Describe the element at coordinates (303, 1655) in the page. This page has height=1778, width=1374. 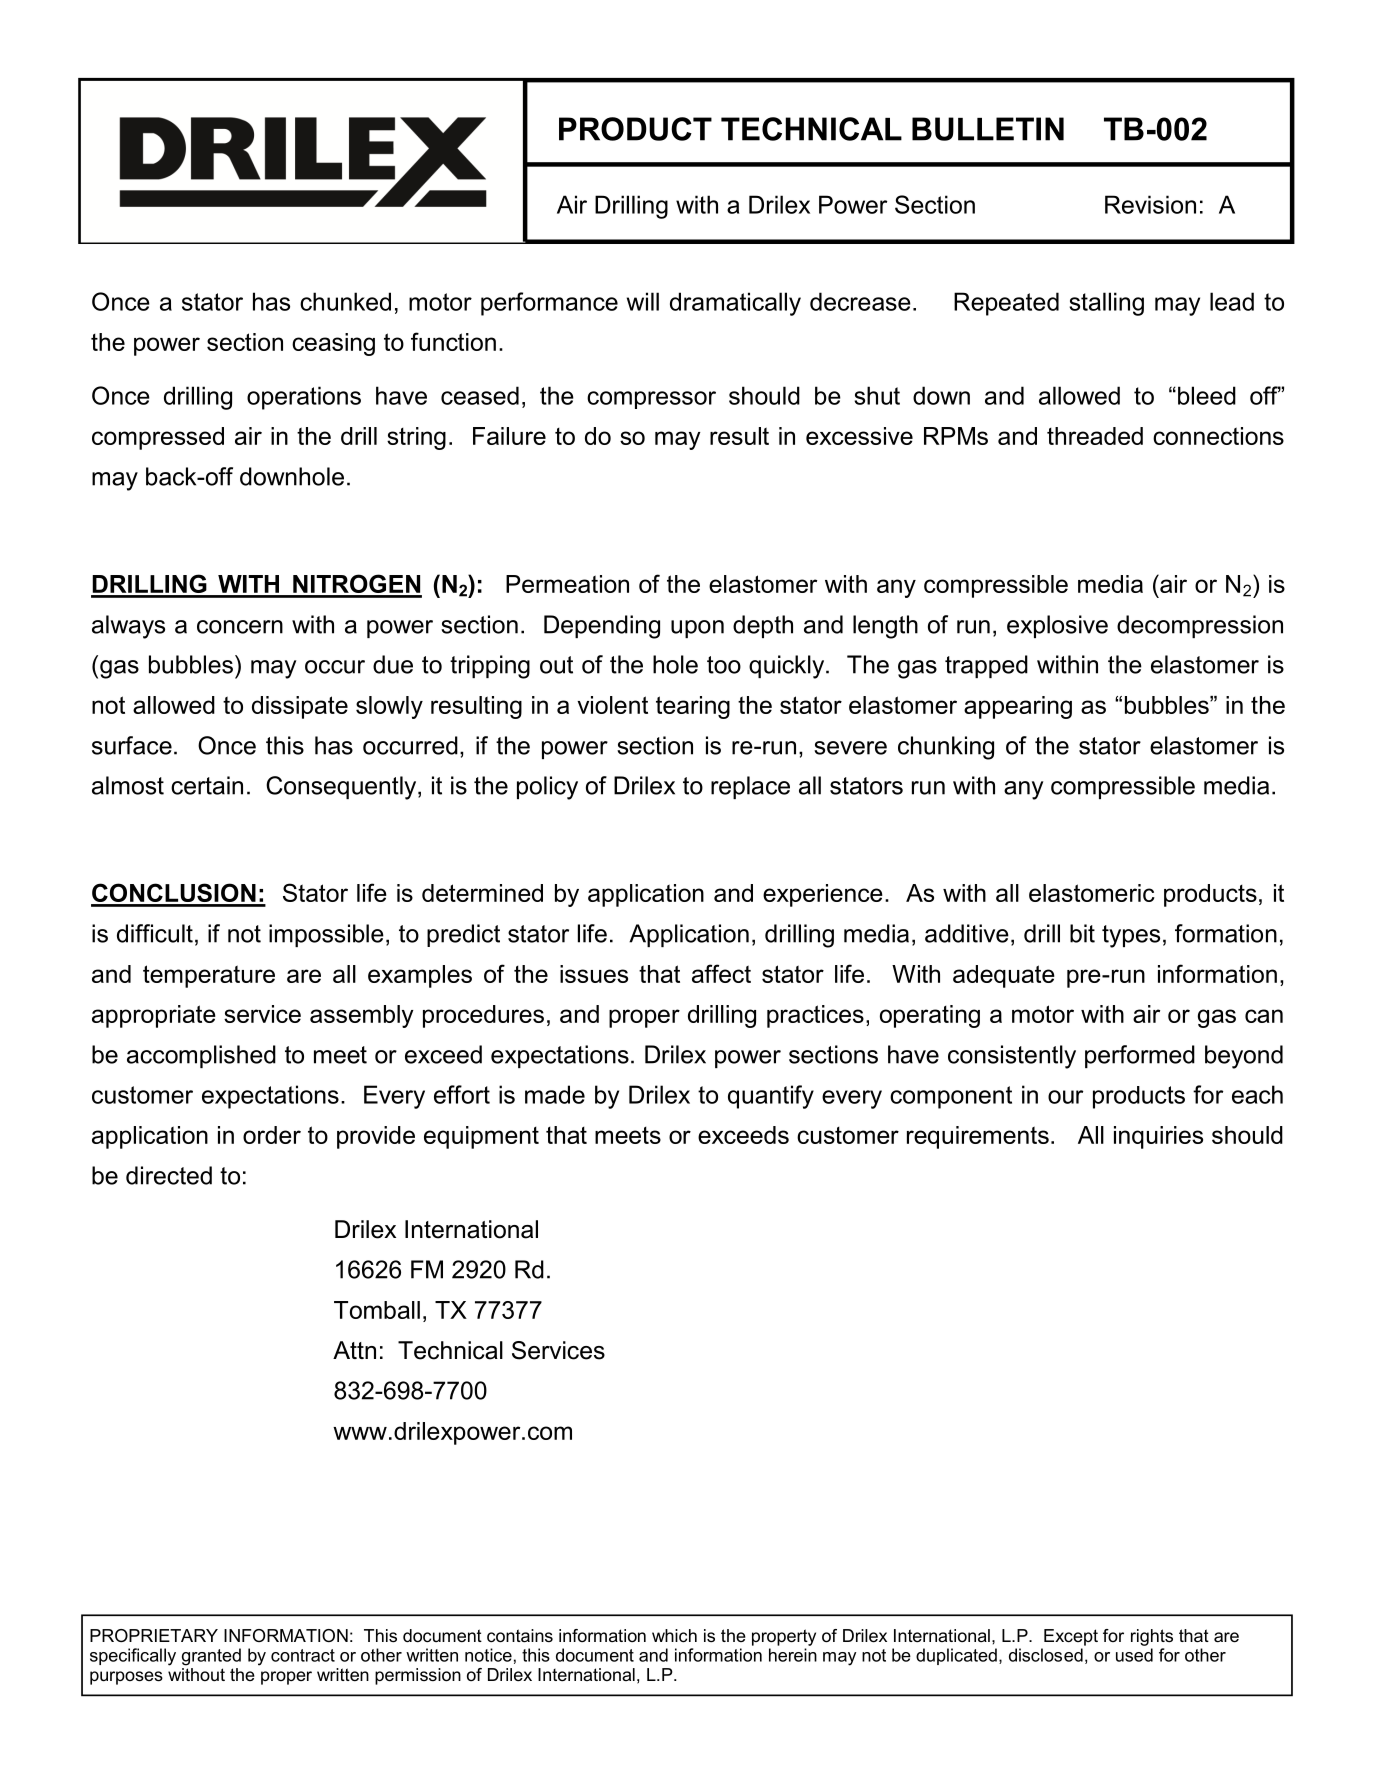
I see `contract` at that location.
